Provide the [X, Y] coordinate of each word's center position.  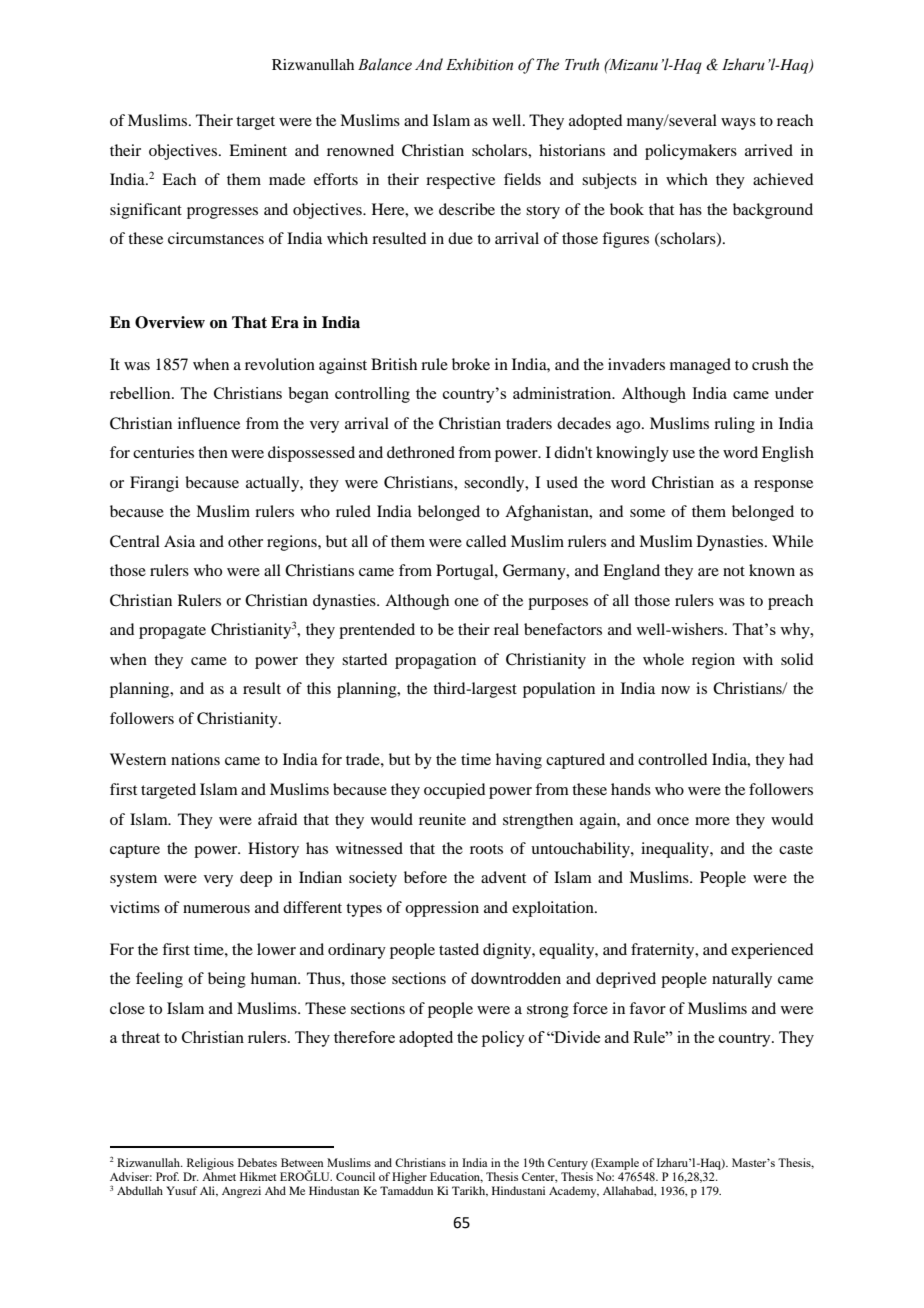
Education [456, 1177]
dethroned [421, 452]
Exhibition [479, 64]
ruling [734, 425]
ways [738, 124]
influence [209, 423]
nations [195, 759]
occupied [454, 791]
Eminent [258, 150]
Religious [210, 1164]
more [712, 821]
